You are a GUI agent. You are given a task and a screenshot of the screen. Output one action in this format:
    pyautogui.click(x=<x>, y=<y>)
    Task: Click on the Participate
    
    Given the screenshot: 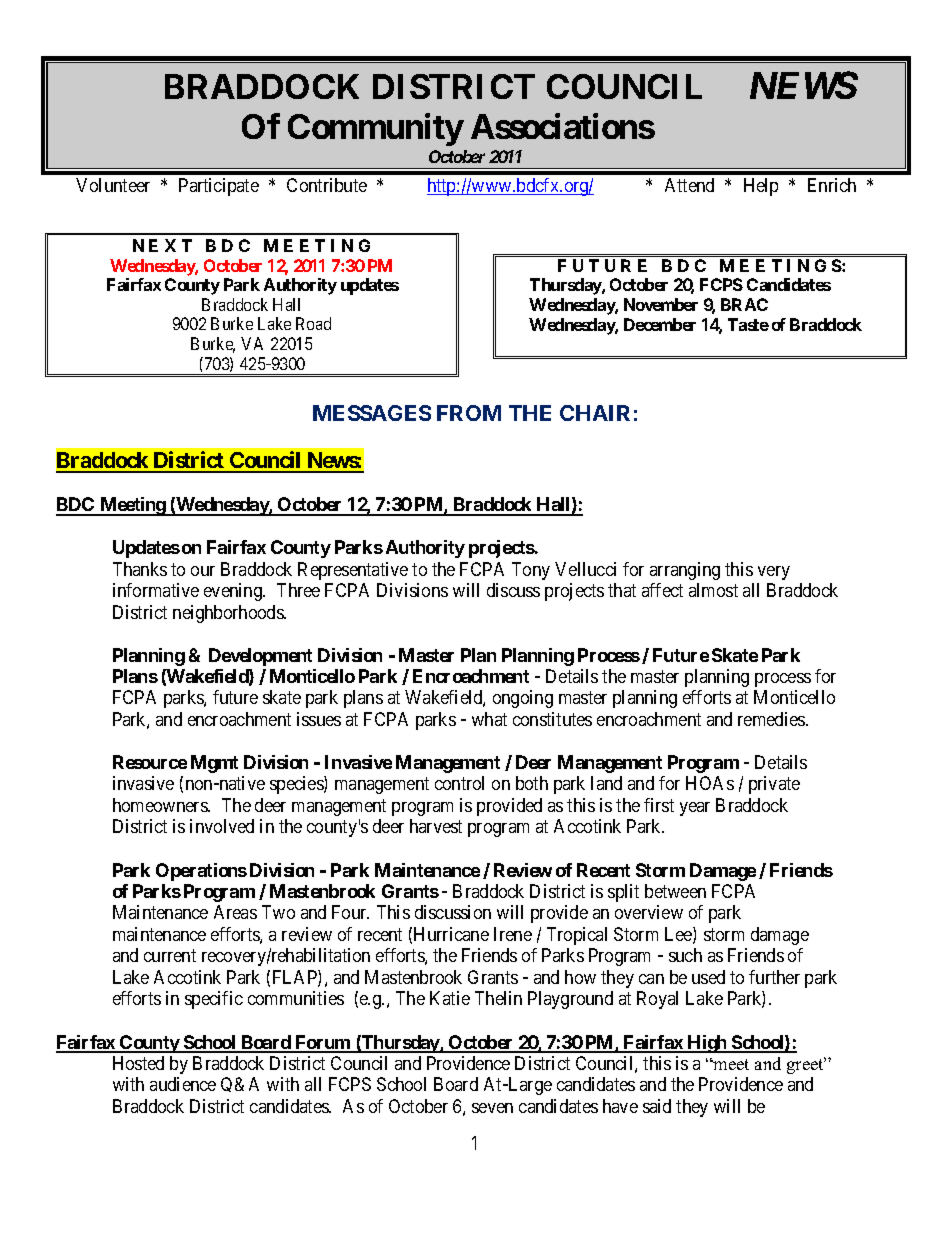 What is the action you would take?
    pyautogui.click(x=219, y=187)
